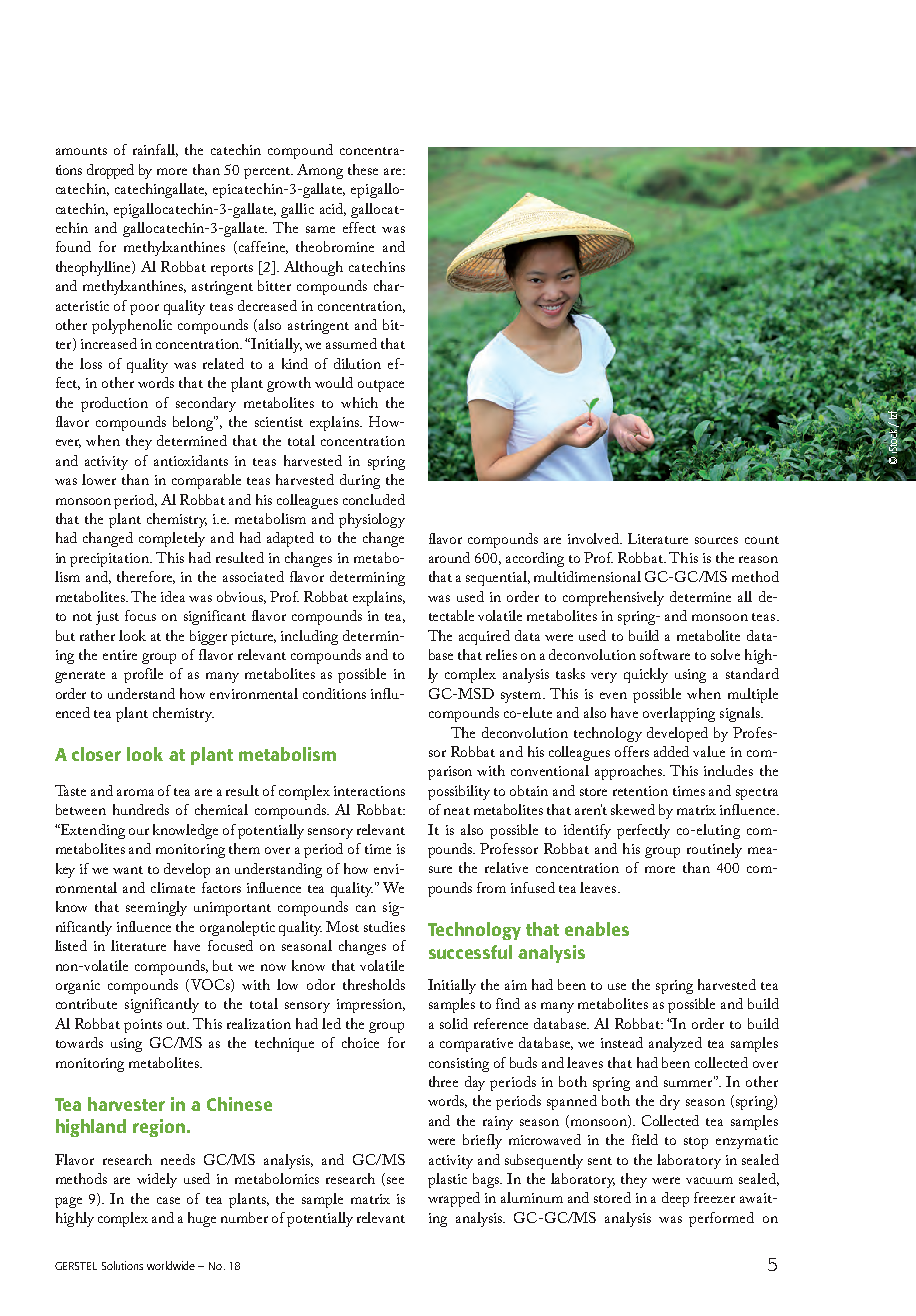 This document has height=1316, width=916. I want to click on quickly, so click(646, 675).
